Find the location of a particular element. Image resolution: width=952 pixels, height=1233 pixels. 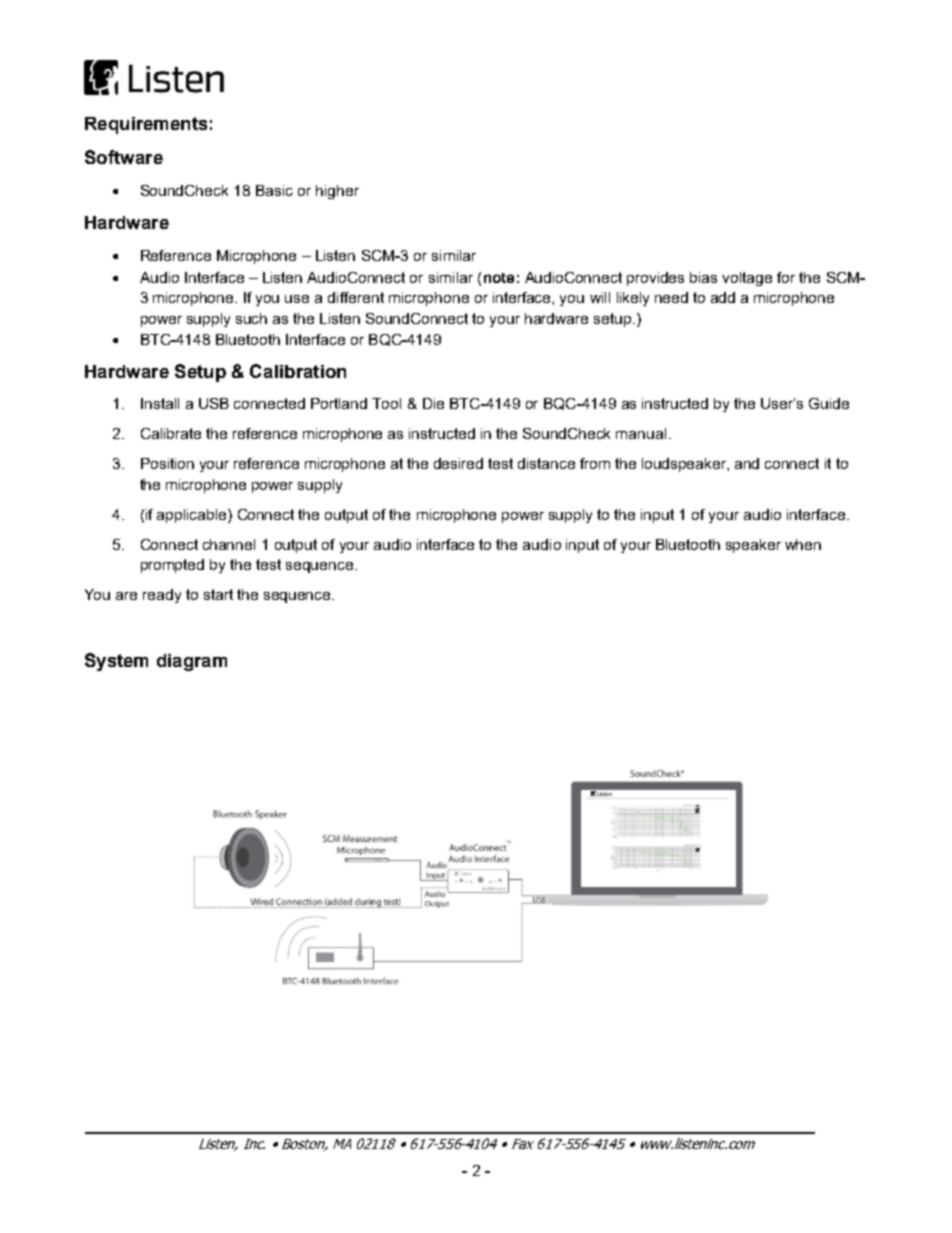

diagram is located at coordinates (192, 662).
